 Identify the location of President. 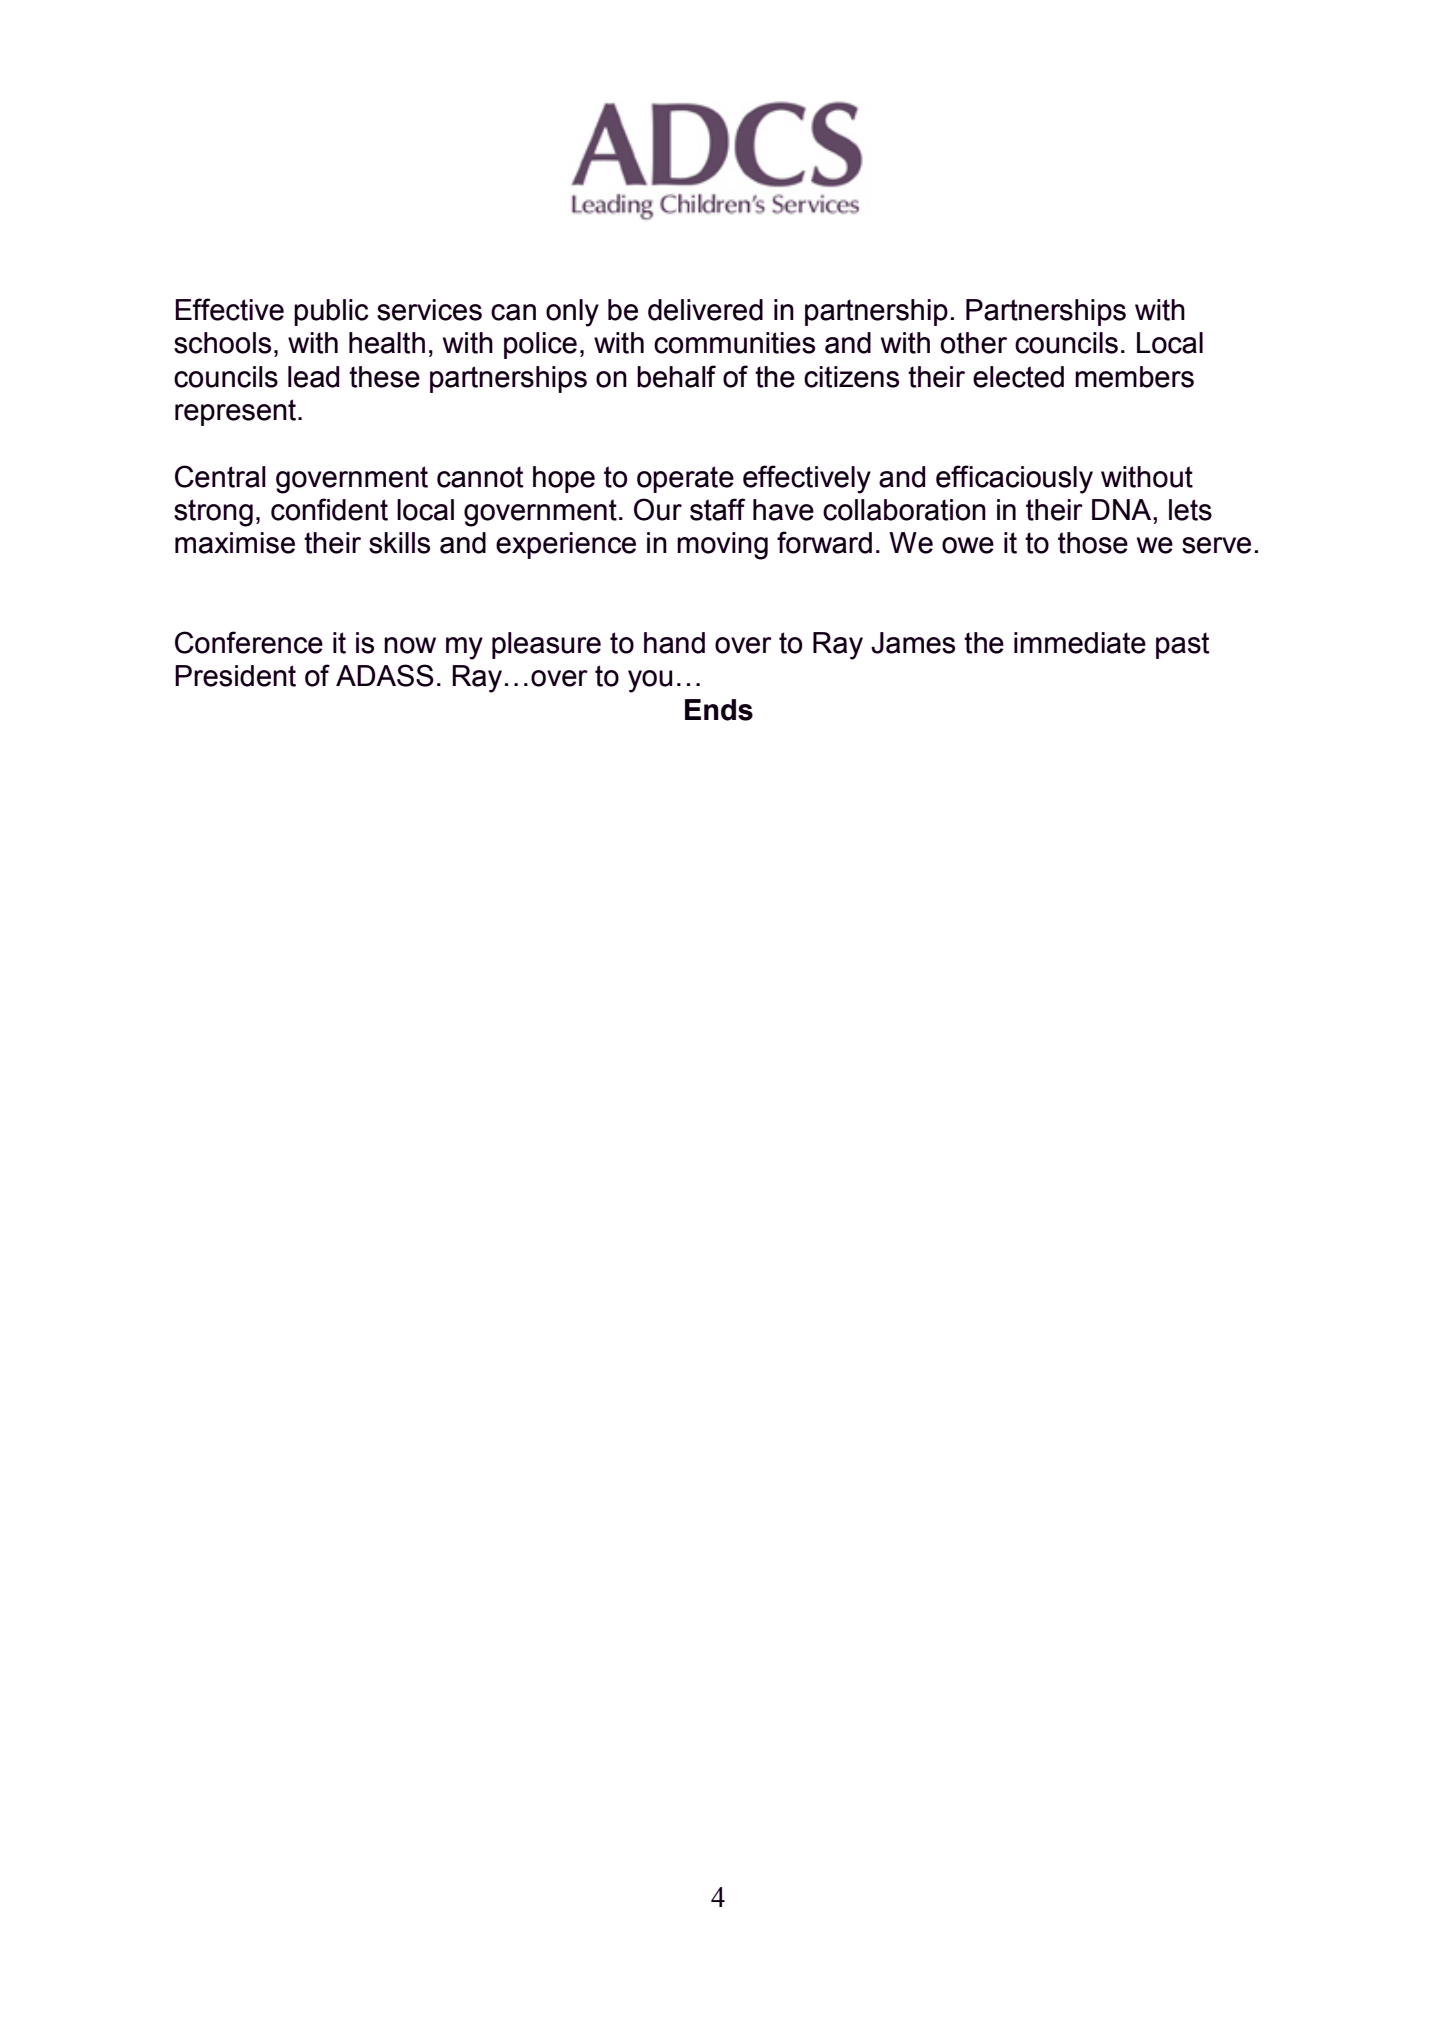
(235, 676).
